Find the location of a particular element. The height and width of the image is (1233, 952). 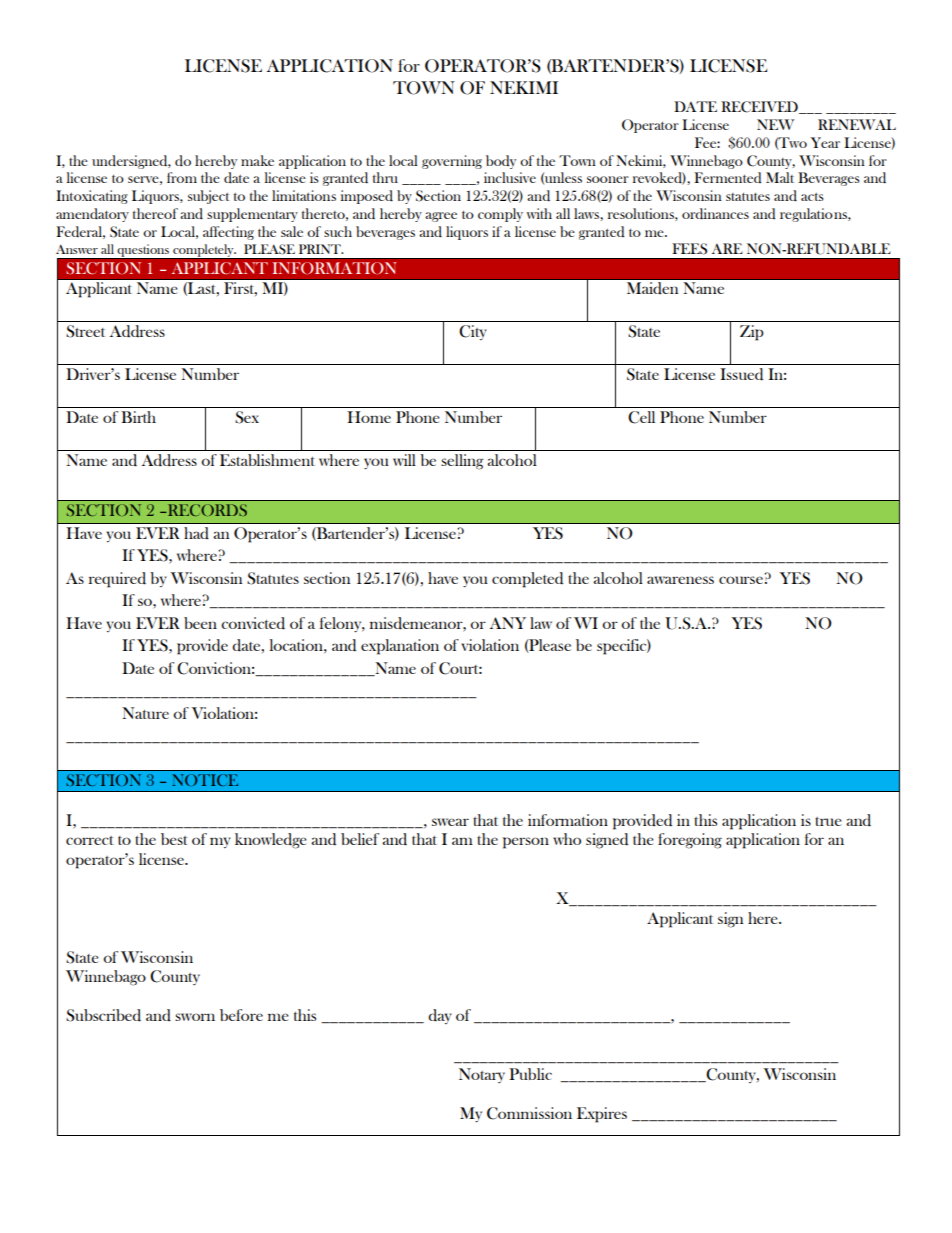

sworn is located at coordinates (195, 1017).
